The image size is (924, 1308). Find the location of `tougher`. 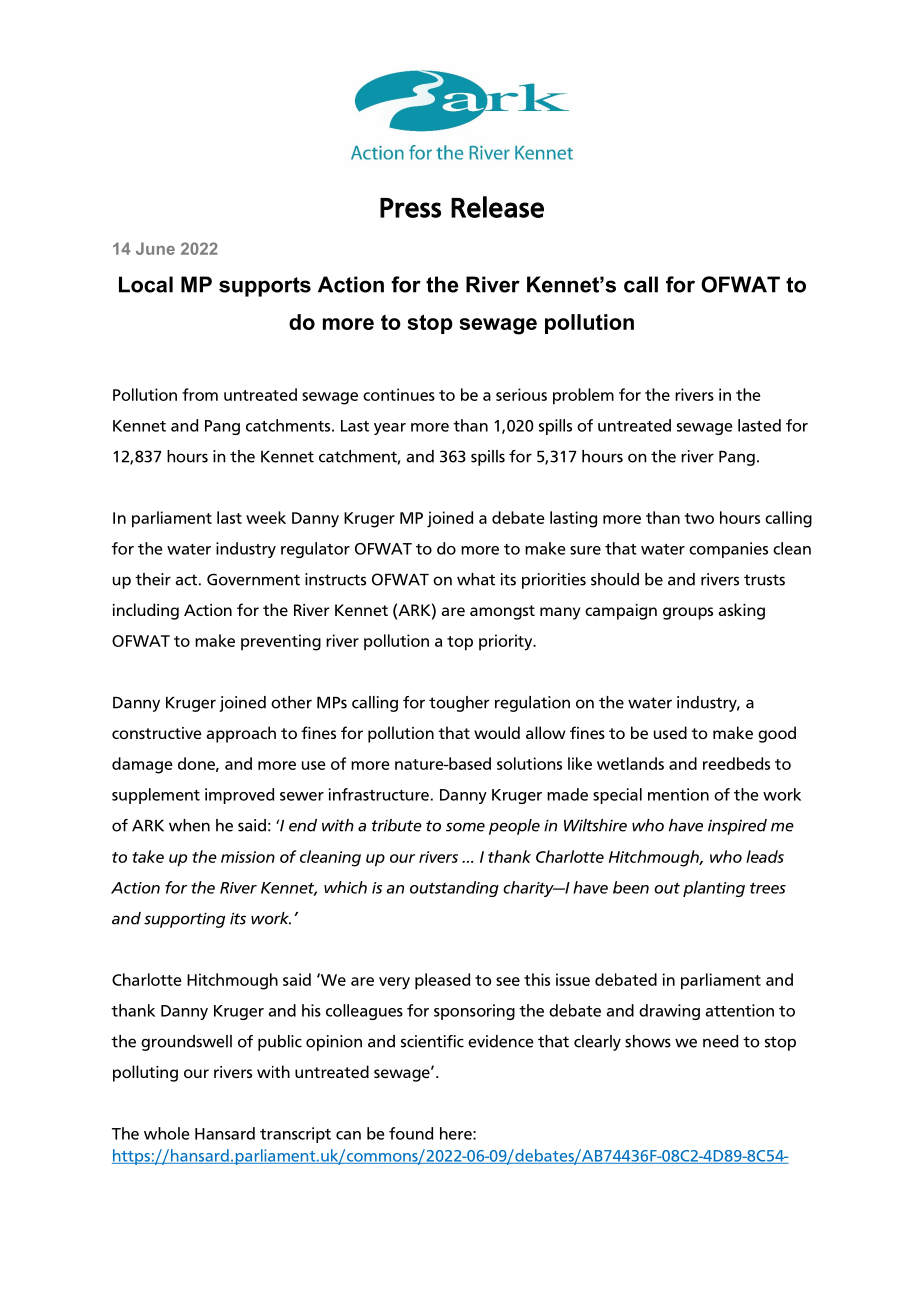

tougher is located at coordinates (459, 704).
